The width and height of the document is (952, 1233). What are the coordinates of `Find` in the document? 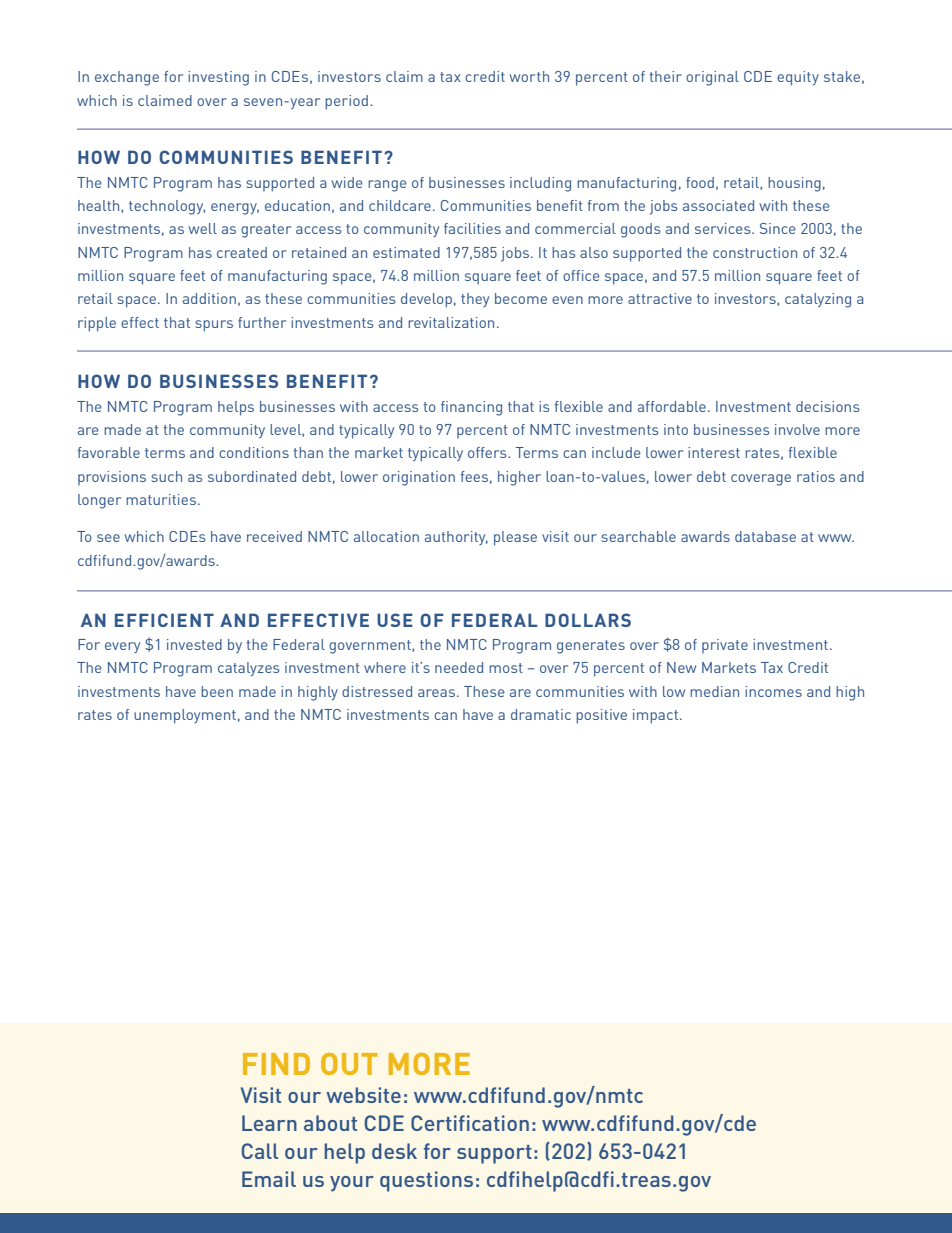 It's located at (276, 1064).
